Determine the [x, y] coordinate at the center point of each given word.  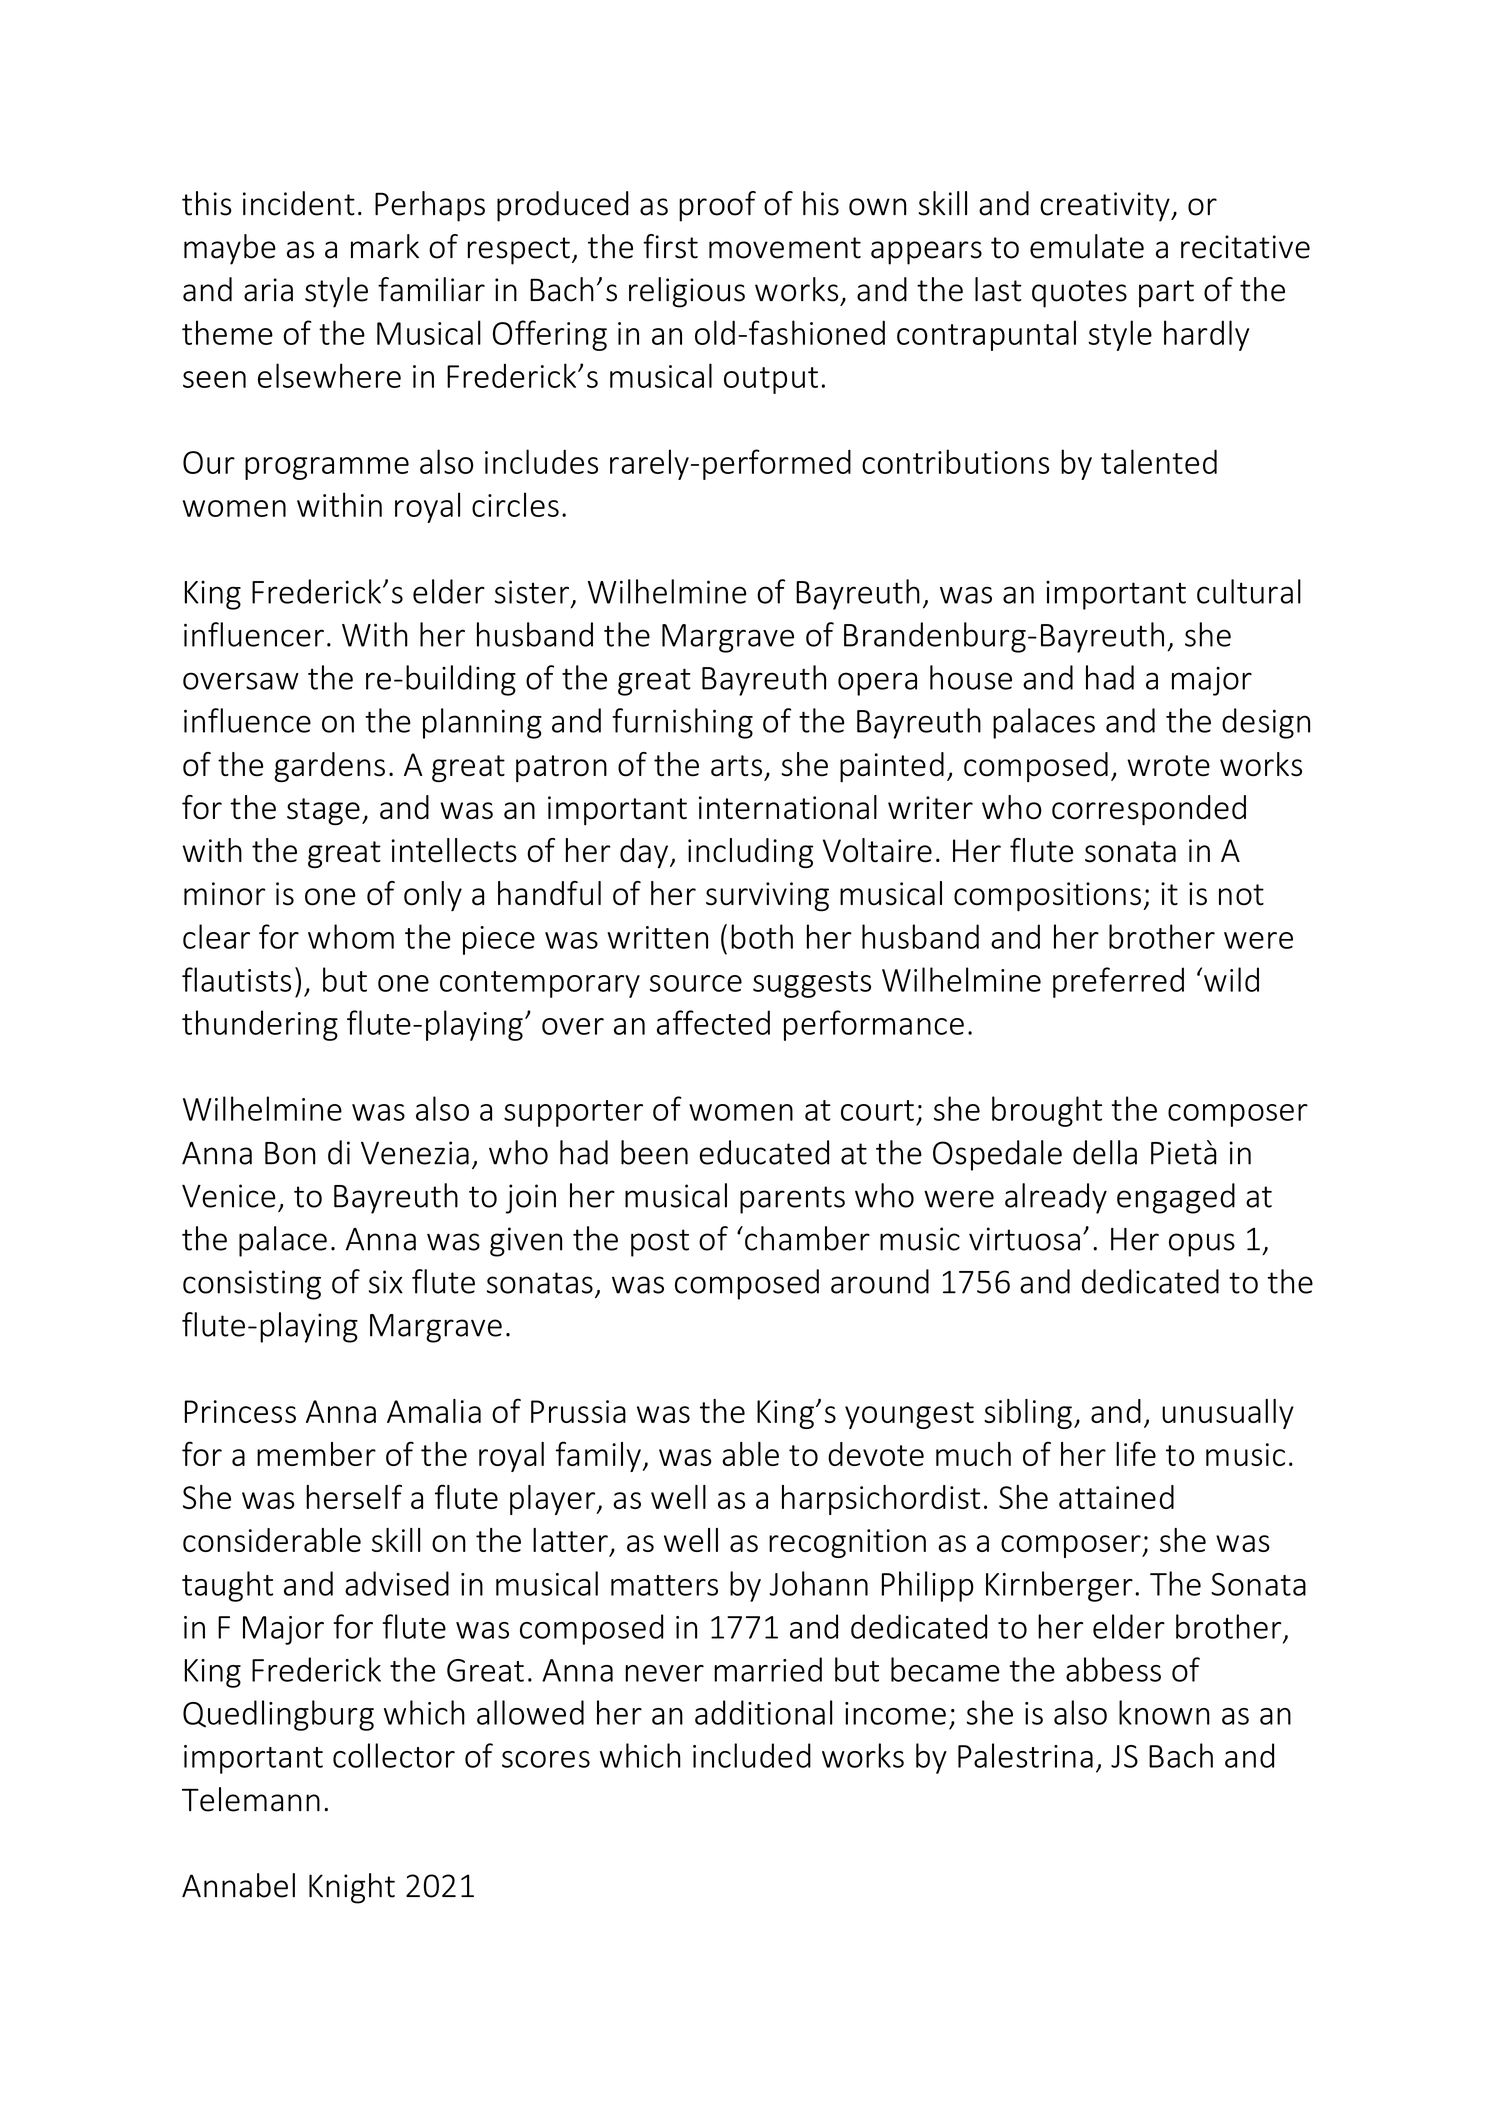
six [386, 1282]
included [752, 1755]
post [660, 1243]
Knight [352, 1888]
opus [1202, 1245]
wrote [1168, 766]
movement [785, 248]
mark [385, 246]
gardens [329, 767]
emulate [1087, 246]
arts [736, 766]
